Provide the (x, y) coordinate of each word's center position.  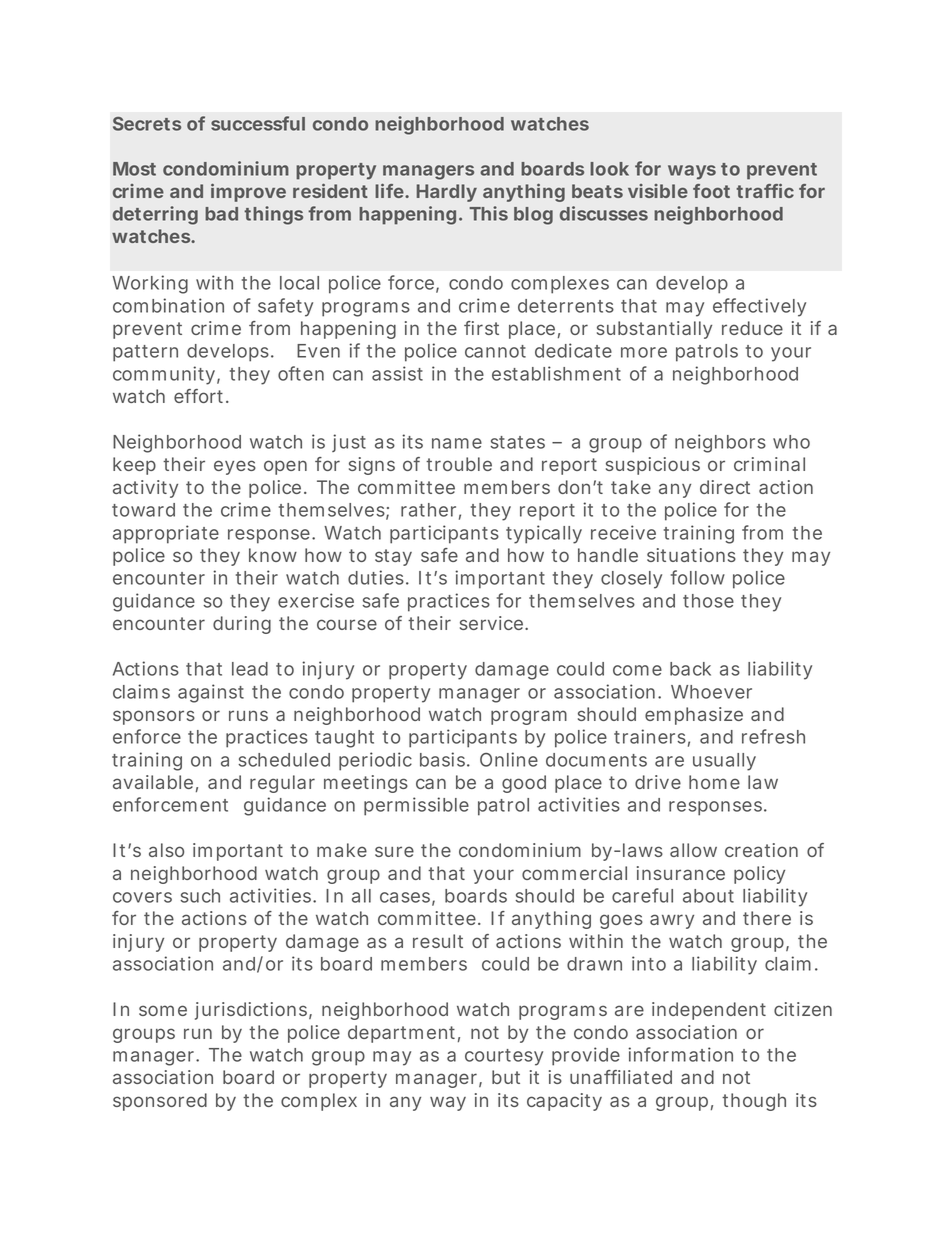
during (242, 625)
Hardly (447, 193)
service (493, 623)
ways (692, 172)
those (708, 601)
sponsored (160, 1102)
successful (258, 123)
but (506, 1077)
